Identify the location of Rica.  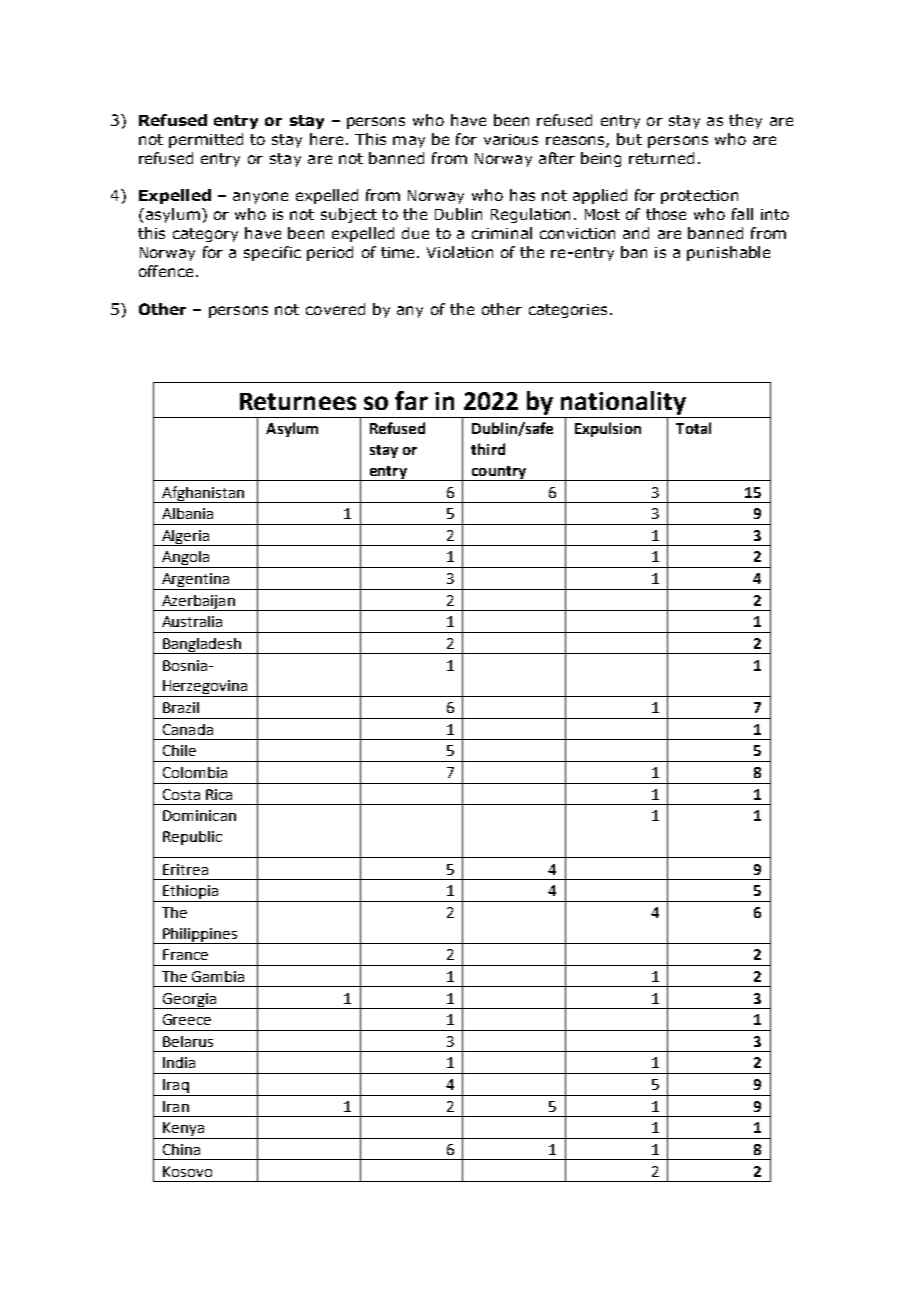
(219, 794).
